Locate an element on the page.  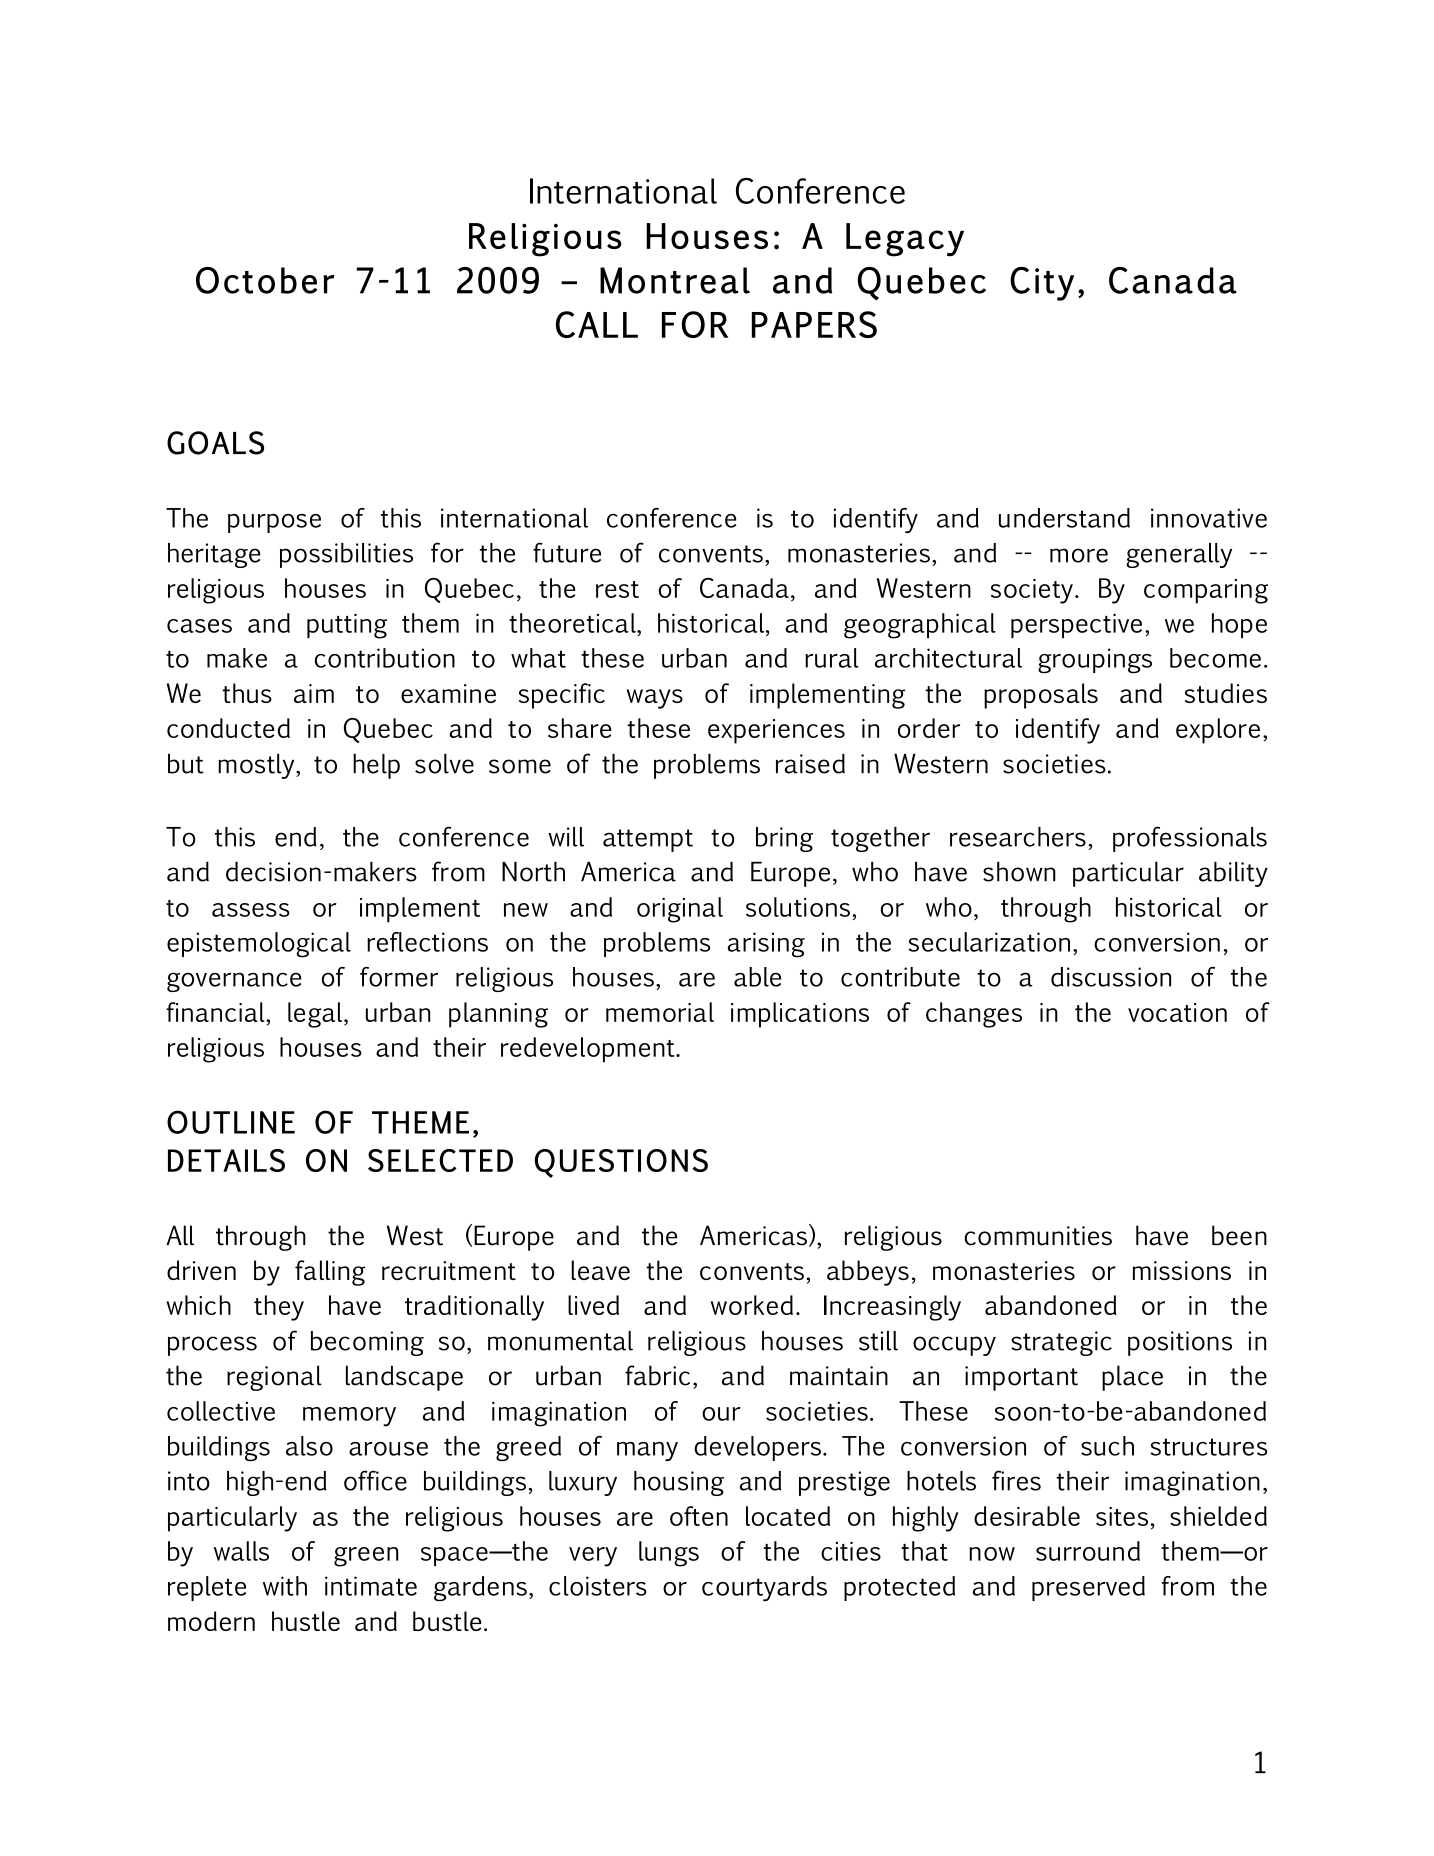
GOALS is located at coordinates (215, 443).
